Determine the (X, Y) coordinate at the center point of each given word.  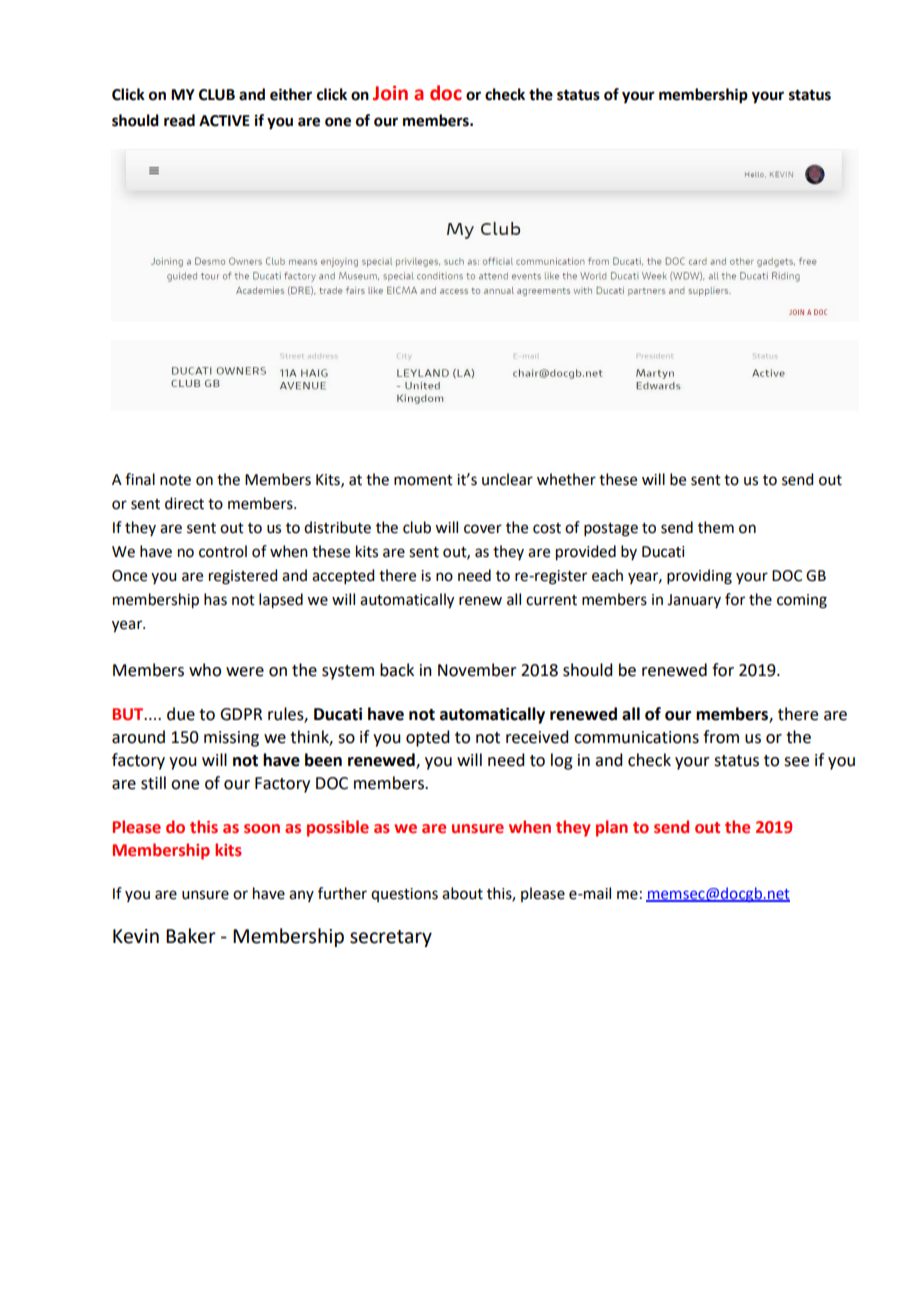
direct (184, 503)
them (716, 527)
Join (390, 93)
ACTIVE (224, 121)
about (462, 893)
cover (483, 529)
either (291, 94)
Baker (191, 936)
